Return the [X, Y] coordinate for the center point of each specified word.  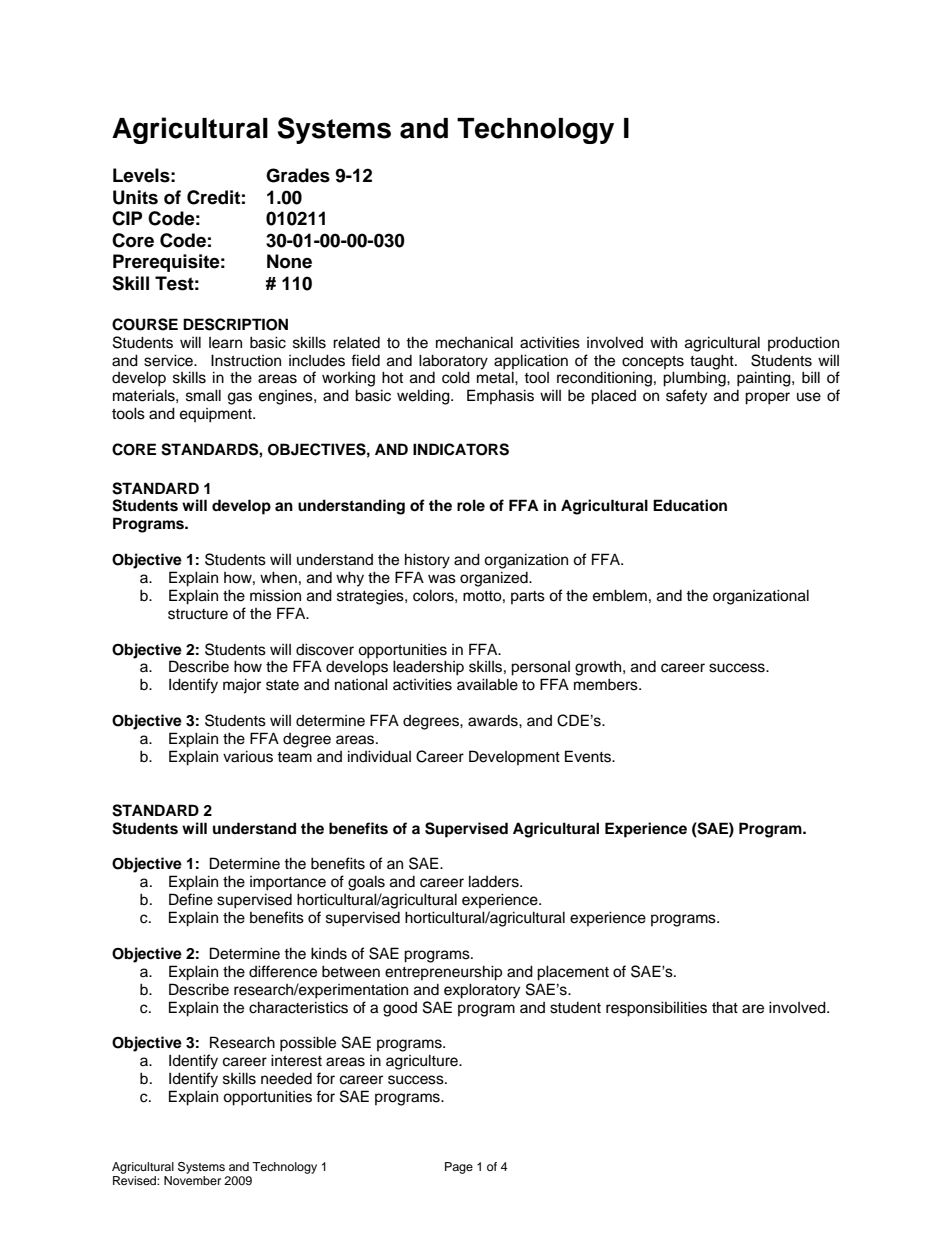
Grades [298, 175]
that [725, 1007]
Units [135, 197]
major [242, 686]
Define [191, 899]
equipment [217, 415]
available [487, 684]
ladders [495, 881]
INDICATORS [461, 449]
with [663, 342]
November [192, 1180]
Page [459, 1168]
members [607, 684]
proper [767, 398]
